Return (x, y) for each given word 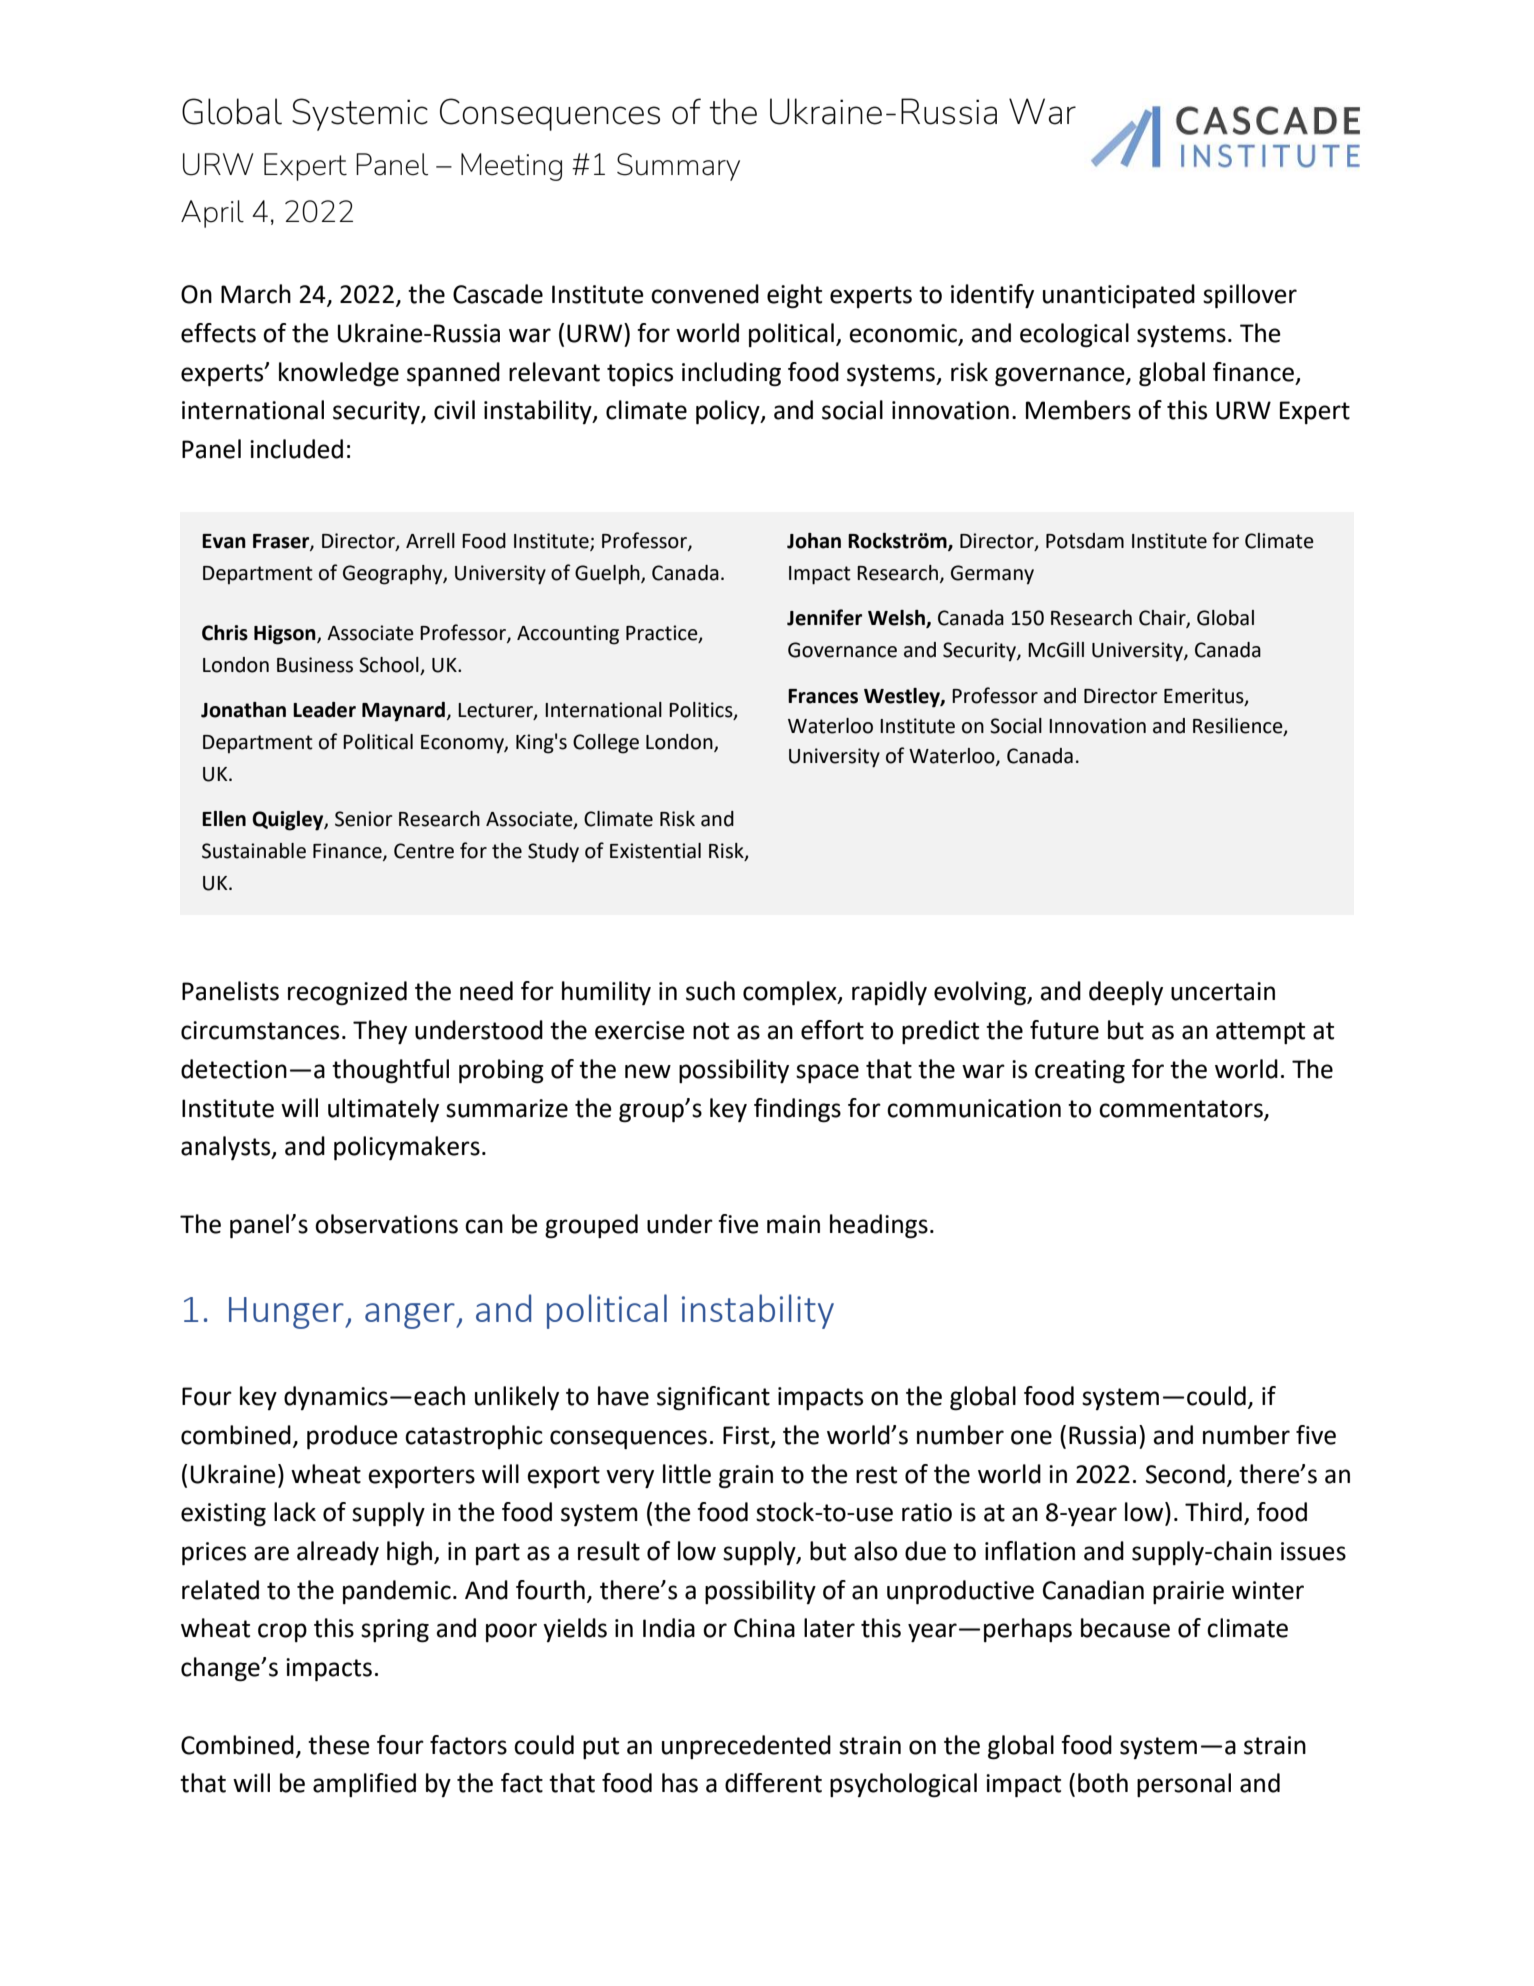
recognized (347, 993)
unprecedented (746, 1747)
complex (791, 993)
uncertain (1223, 991)
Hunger (287, 1313)
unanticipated (1119, 296)
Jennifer (824, 617)
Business (315, 665)
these (339, 1745)
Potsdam (1085, 541)
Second (1185, 1474)
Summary (678, 167)
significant (713, 1398)
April (212, 214)
